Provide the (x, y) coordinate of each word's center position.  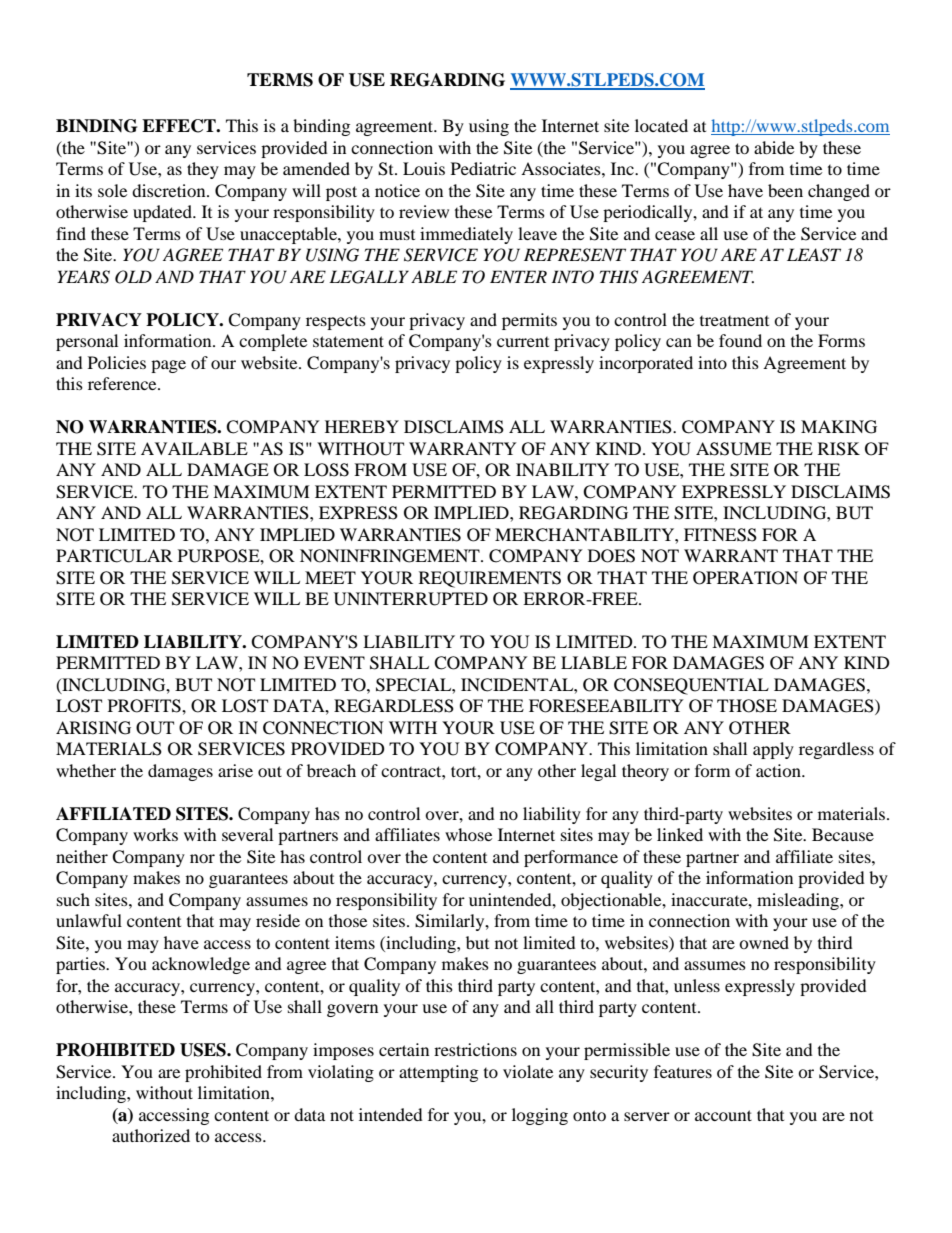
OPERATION (745, 578)
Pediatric (483, 168)
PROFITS (145, 706)
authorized (151, 1135)
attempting (438, 1073)
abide (774, 147)
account (723, 1115)
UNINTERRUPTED (411, 599)
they (203, 170)
